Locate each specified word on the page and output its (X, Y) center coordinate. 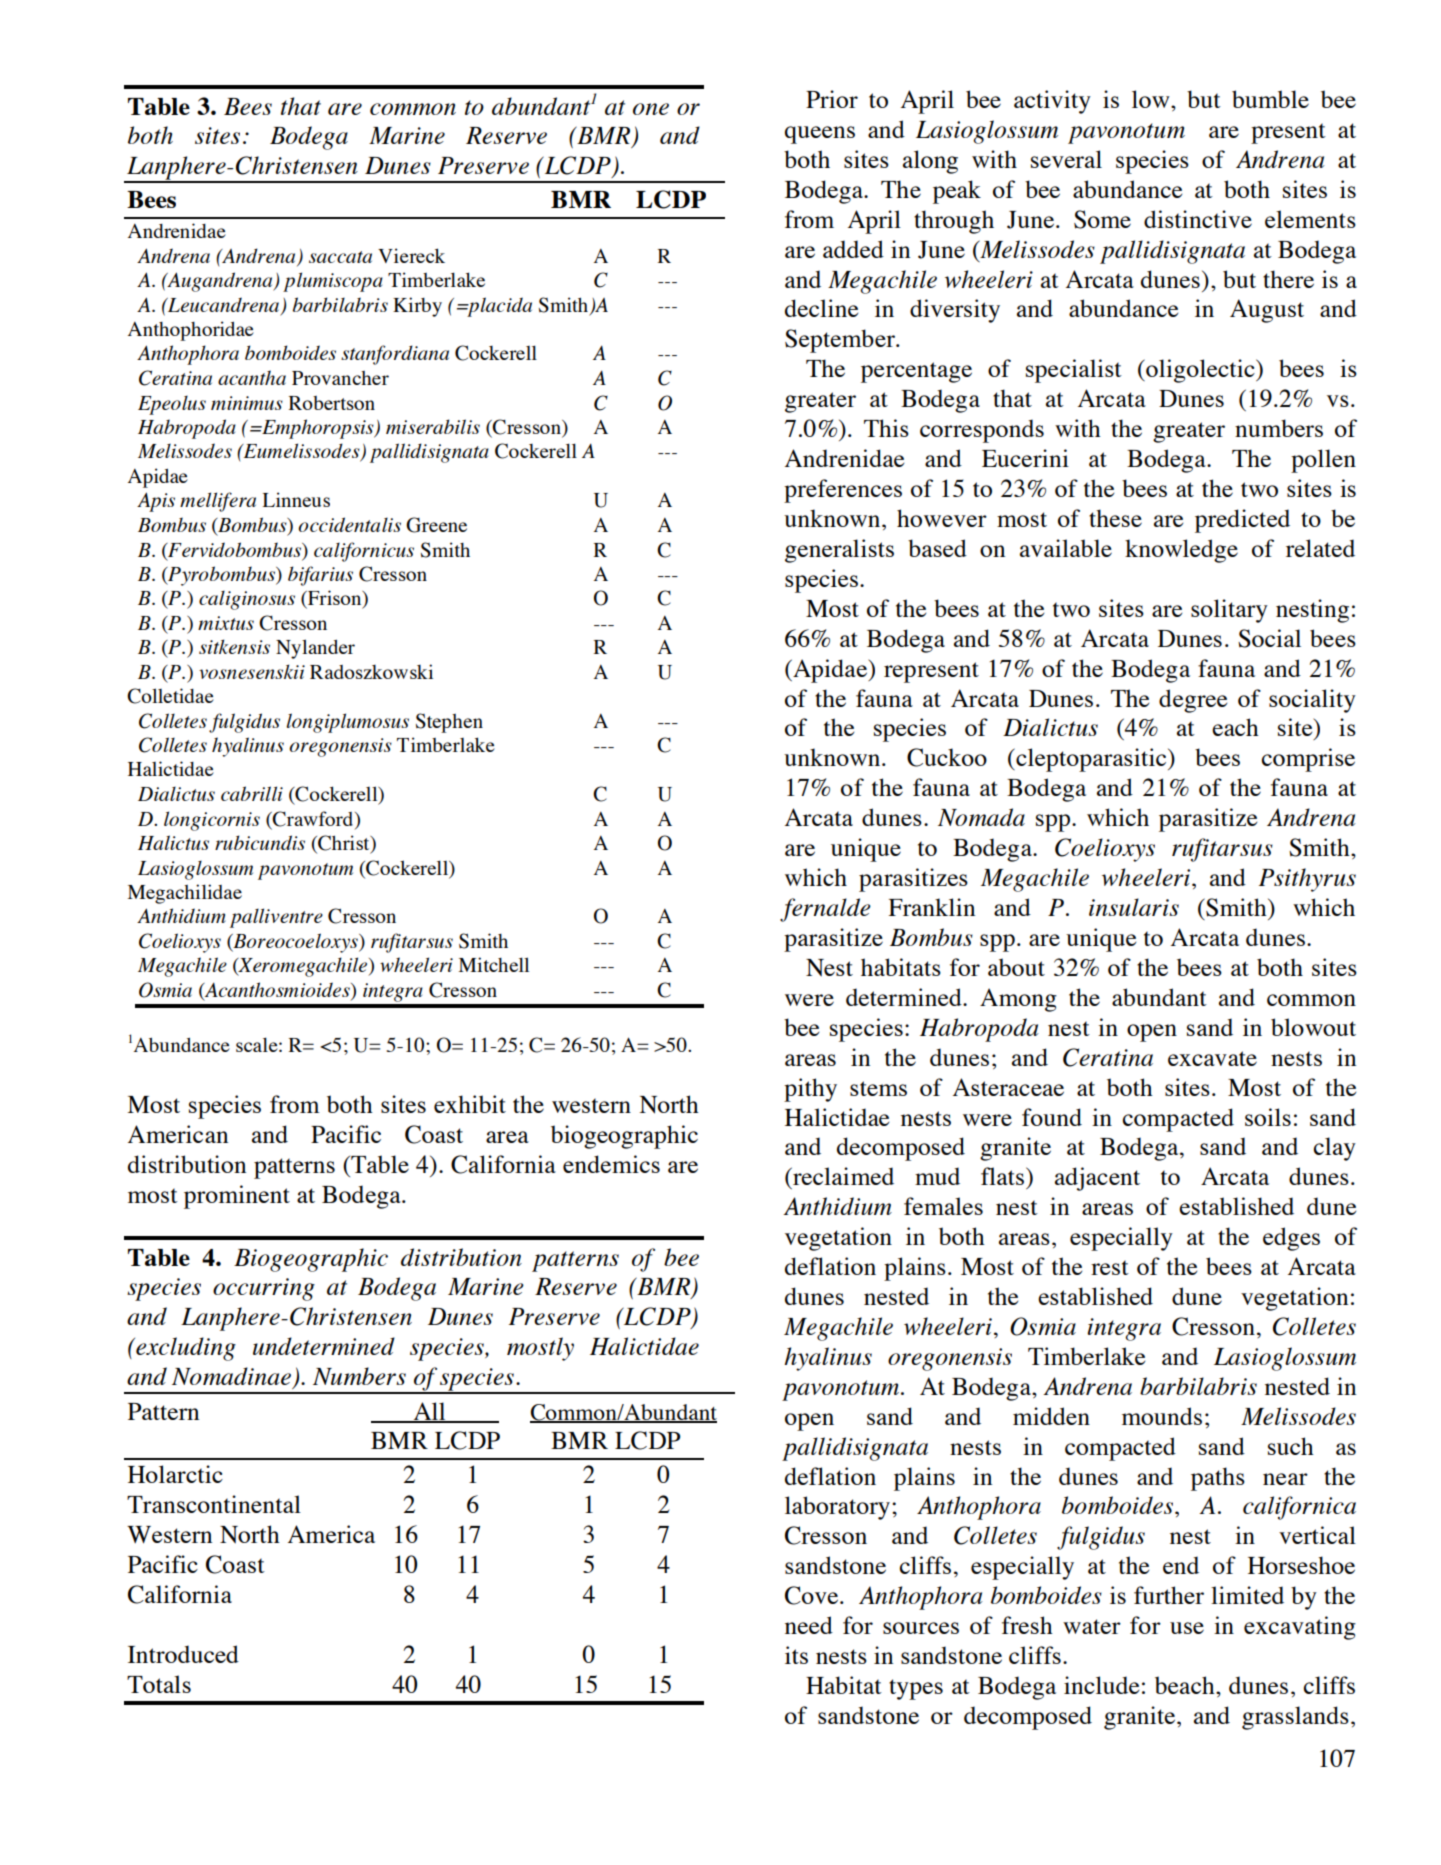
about (1016, 967)
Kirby (417, 307)
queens (820, 135)
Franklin (931, 907)
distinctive (1198, 219)
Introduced (183, 1654)
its (796, 1655)
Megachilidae (185, 894)
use (1187, 1628)
